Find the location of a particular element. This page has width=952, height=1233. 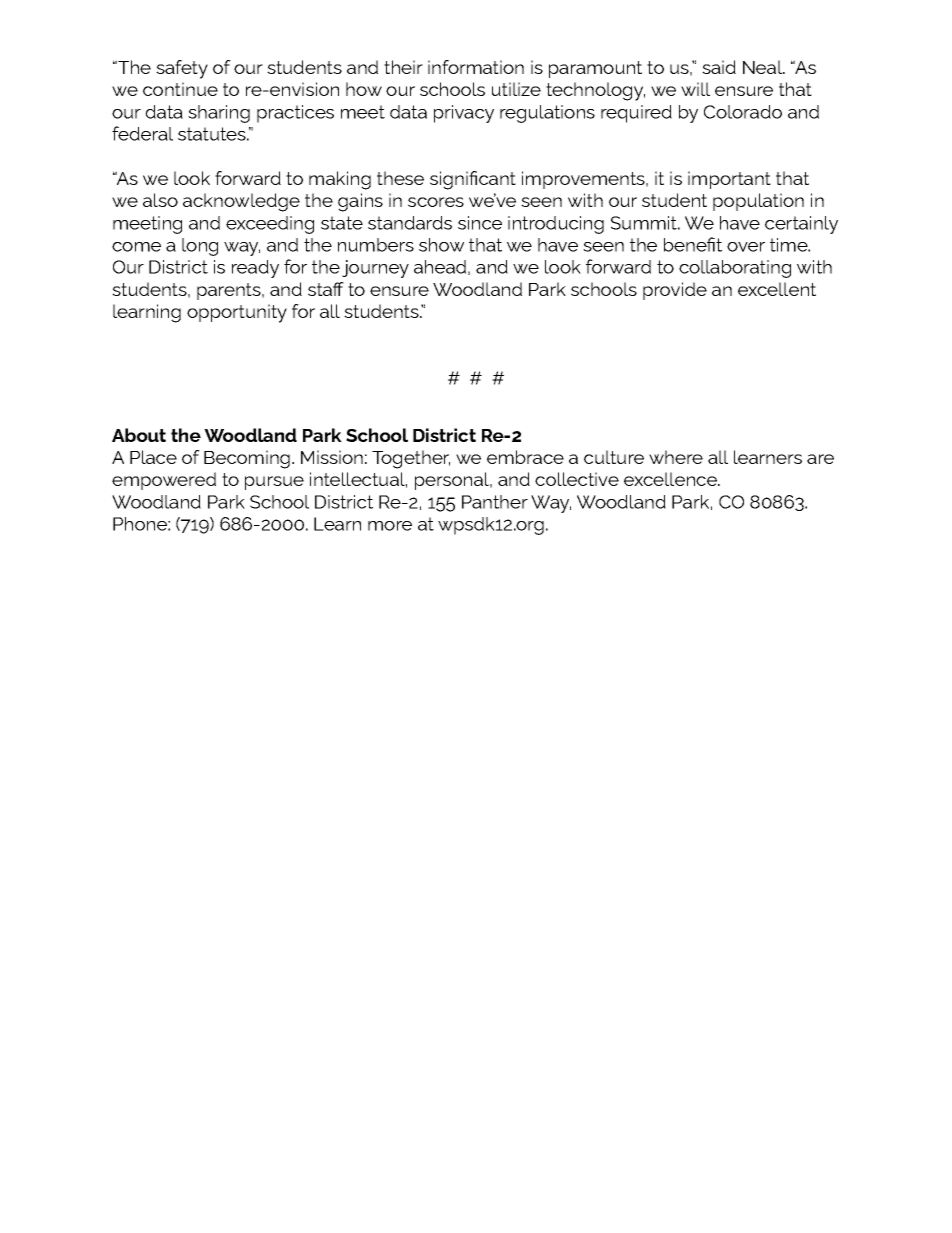

more is located at coordinates (390, 526).
